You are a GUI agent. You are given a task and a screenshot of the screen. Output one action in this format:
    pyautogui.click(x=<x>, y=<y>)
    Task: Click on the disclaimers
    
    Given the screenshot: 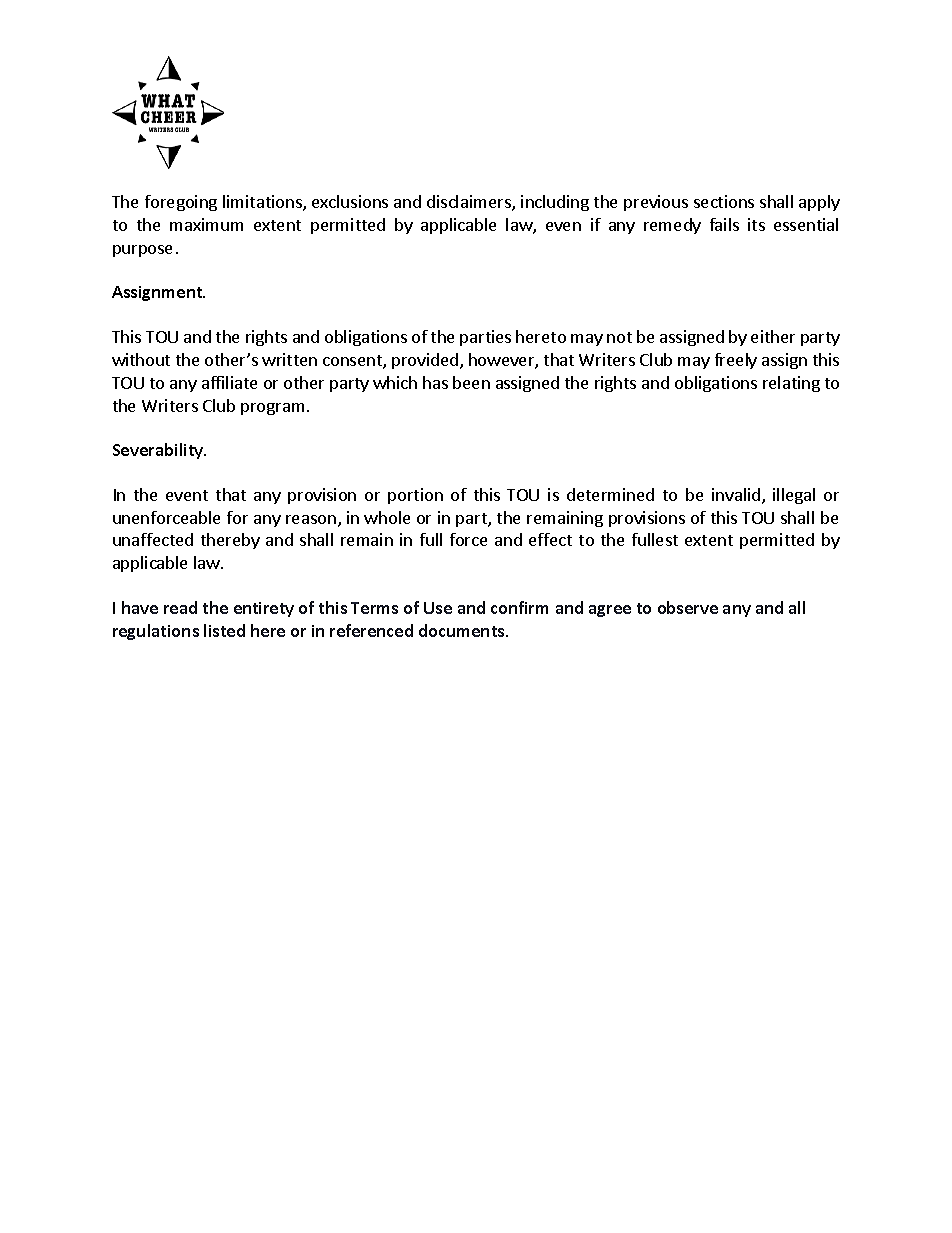 What is the action you would take?
    pyautogui.click(x=470, y=203)
